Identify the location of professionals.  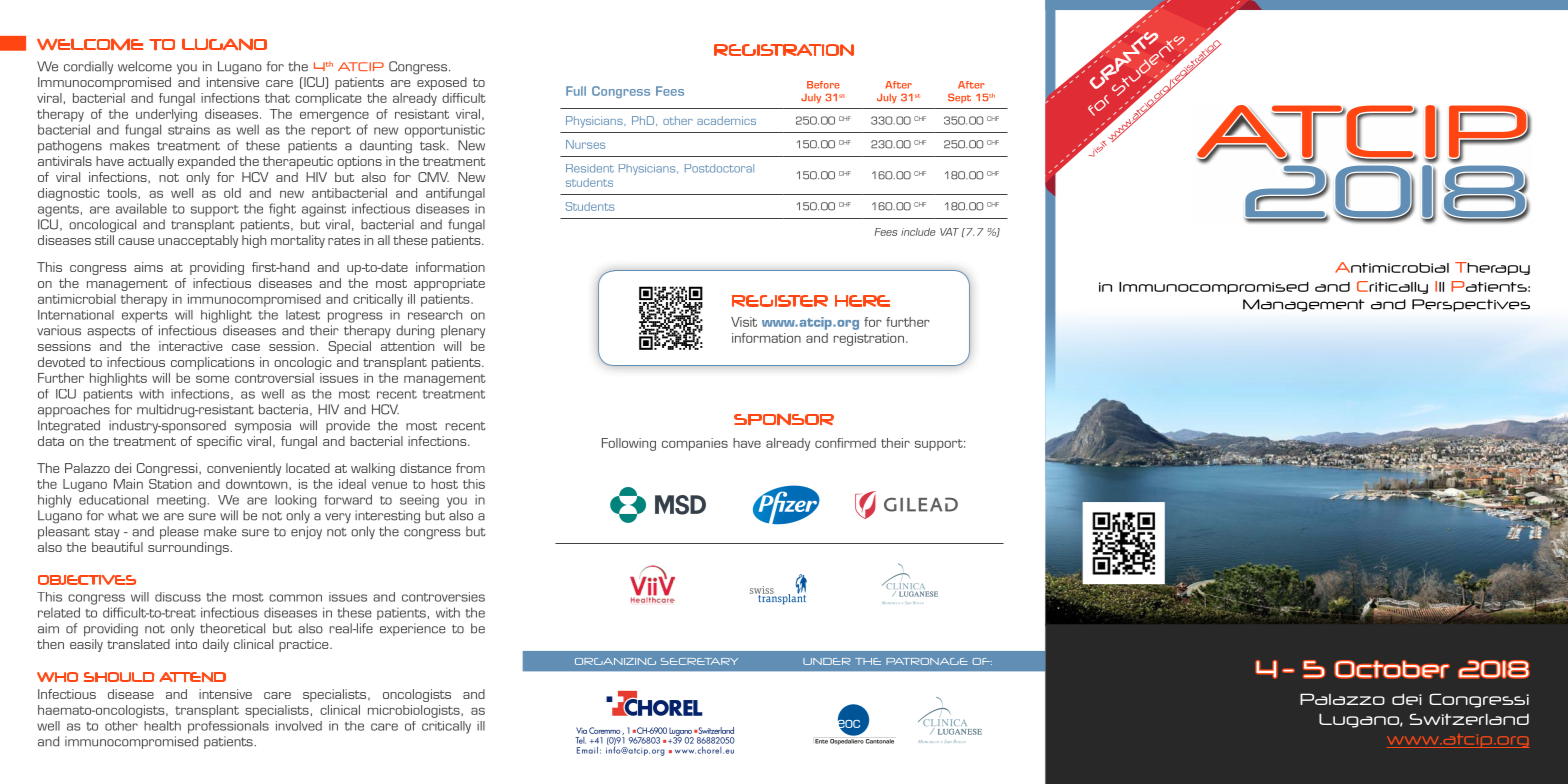
(228, 727).
